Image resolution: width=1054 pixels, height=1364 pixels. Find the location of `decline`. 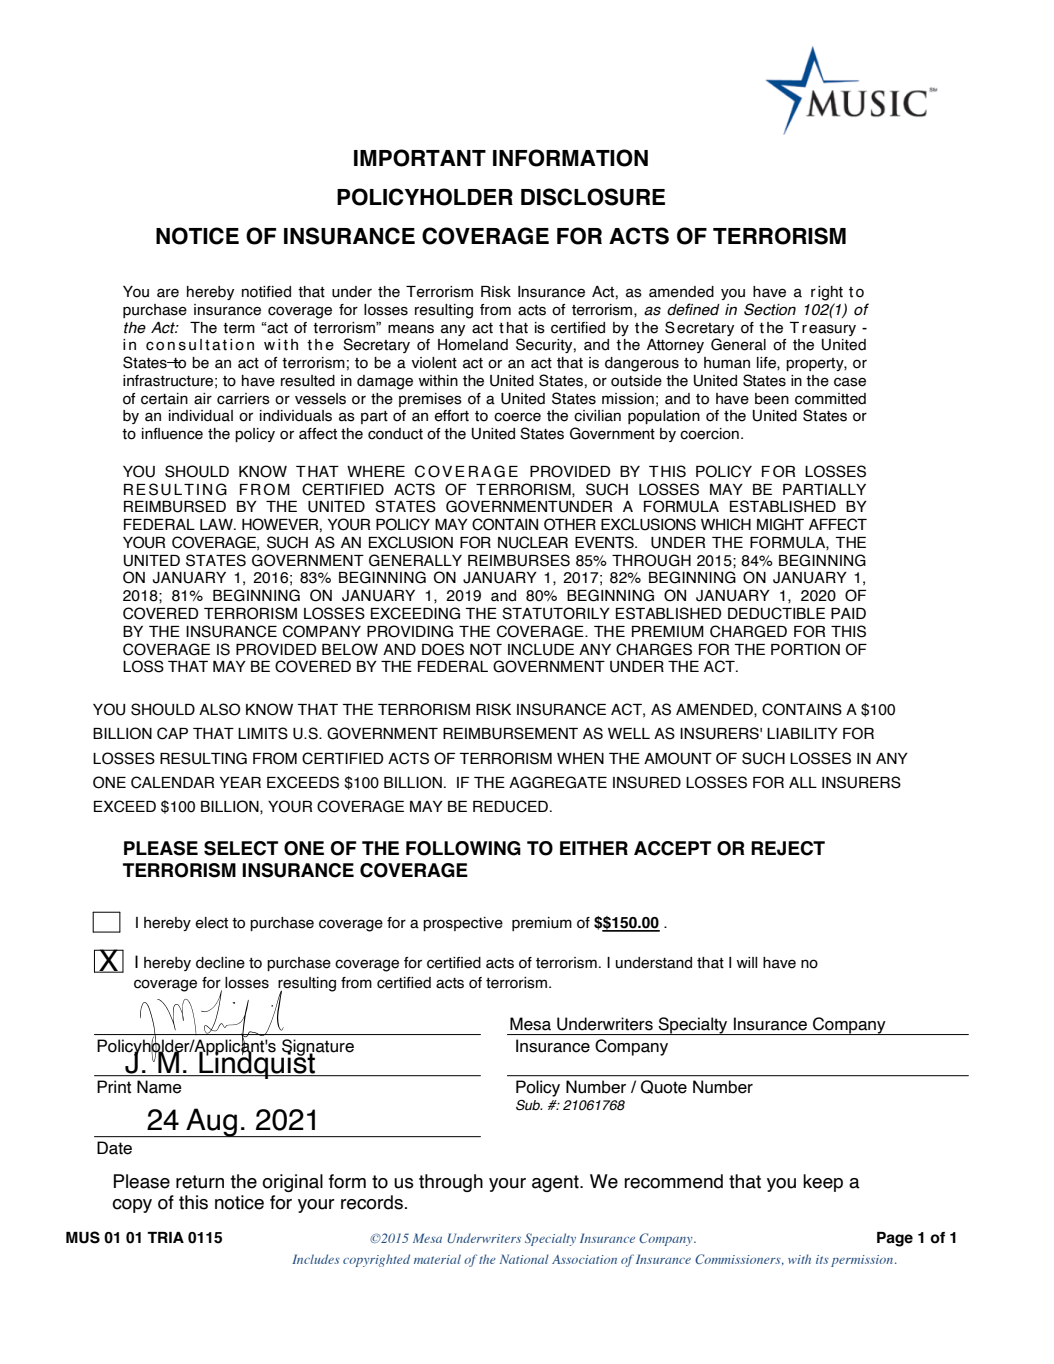

decline is located at coordinates (220, 963).
